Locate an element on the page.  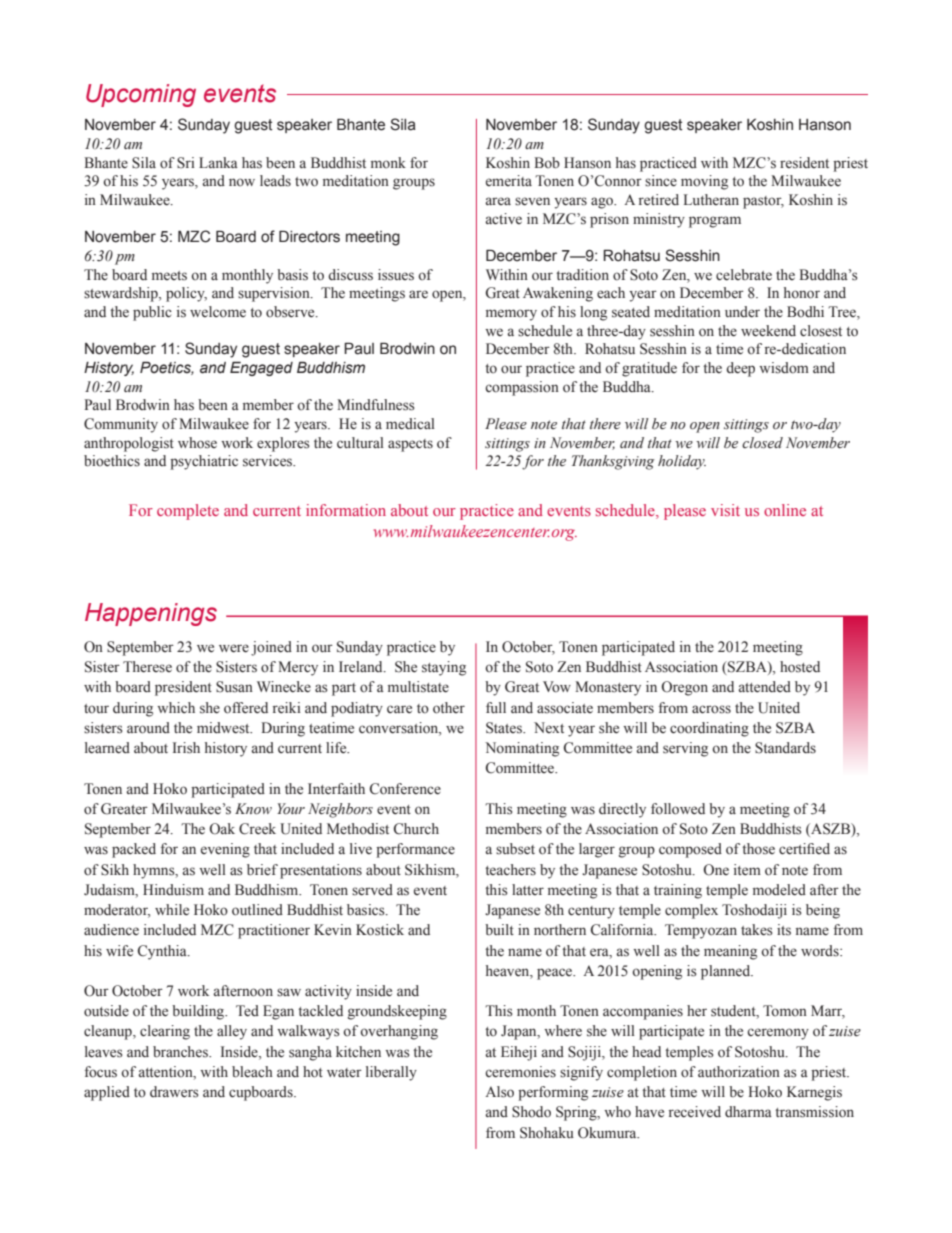
moving is located at coordinates (704, 182).
